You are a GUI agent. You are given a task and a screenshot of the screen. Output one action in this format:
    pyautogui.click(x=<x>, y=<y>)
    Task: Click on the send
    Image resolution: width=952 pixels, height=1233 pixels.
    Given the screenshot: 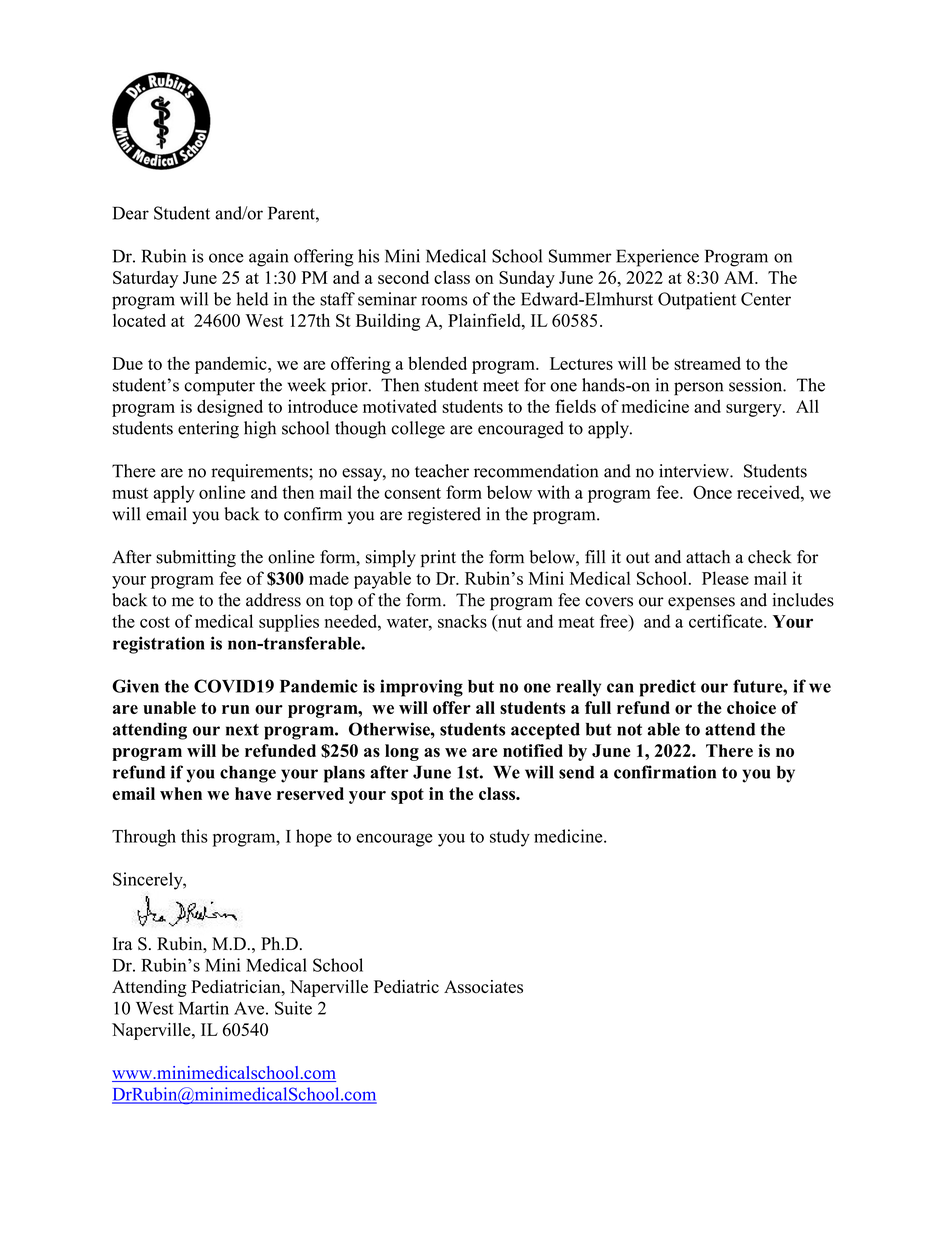 What is the action you would take?
    pyautogui.click(x=577, y=772)
